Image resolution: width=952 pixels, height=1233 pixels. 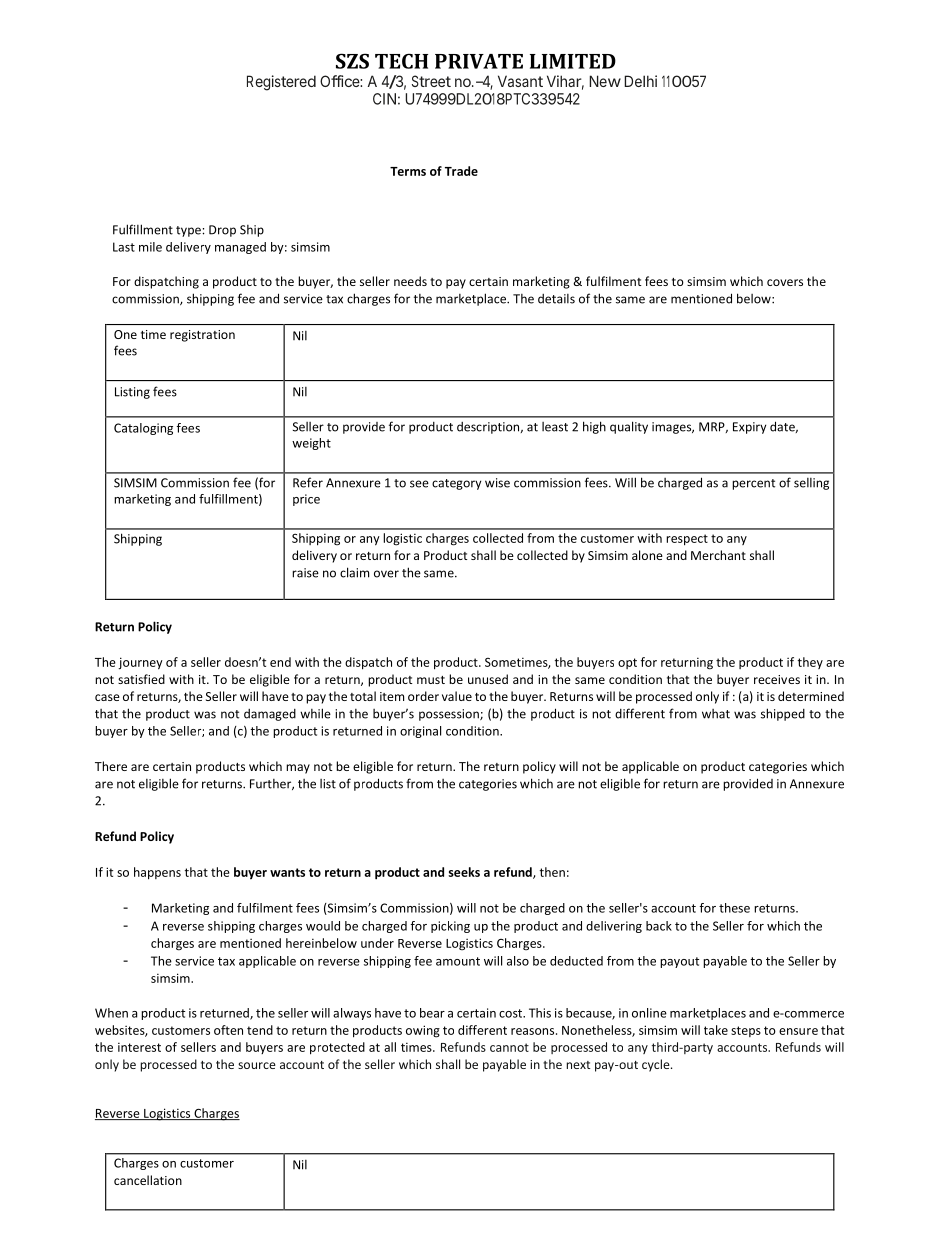 I want to click on unused, so click(x=488, y=679).
